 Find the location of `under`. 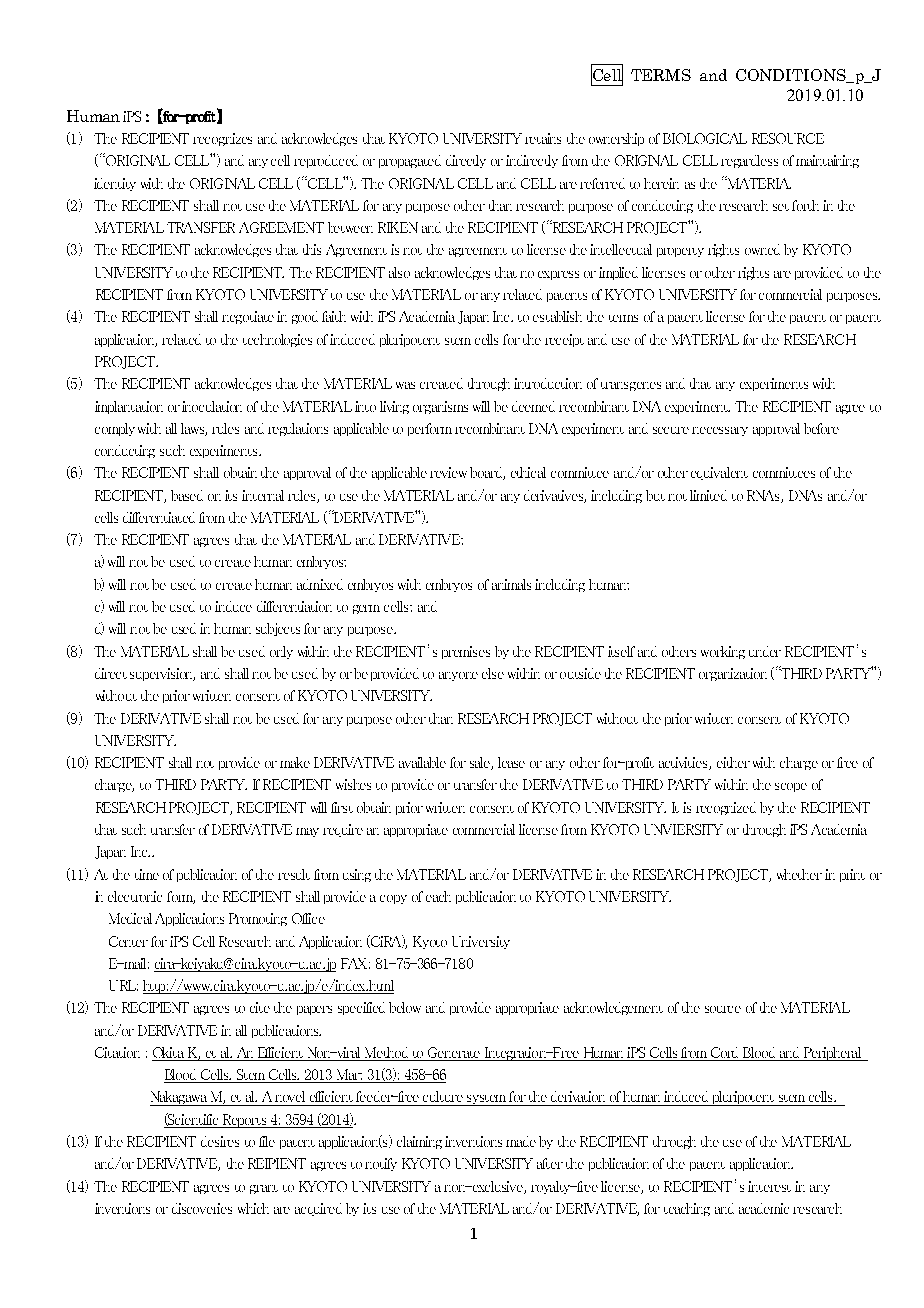

under is located at coordinates (765, 651).
